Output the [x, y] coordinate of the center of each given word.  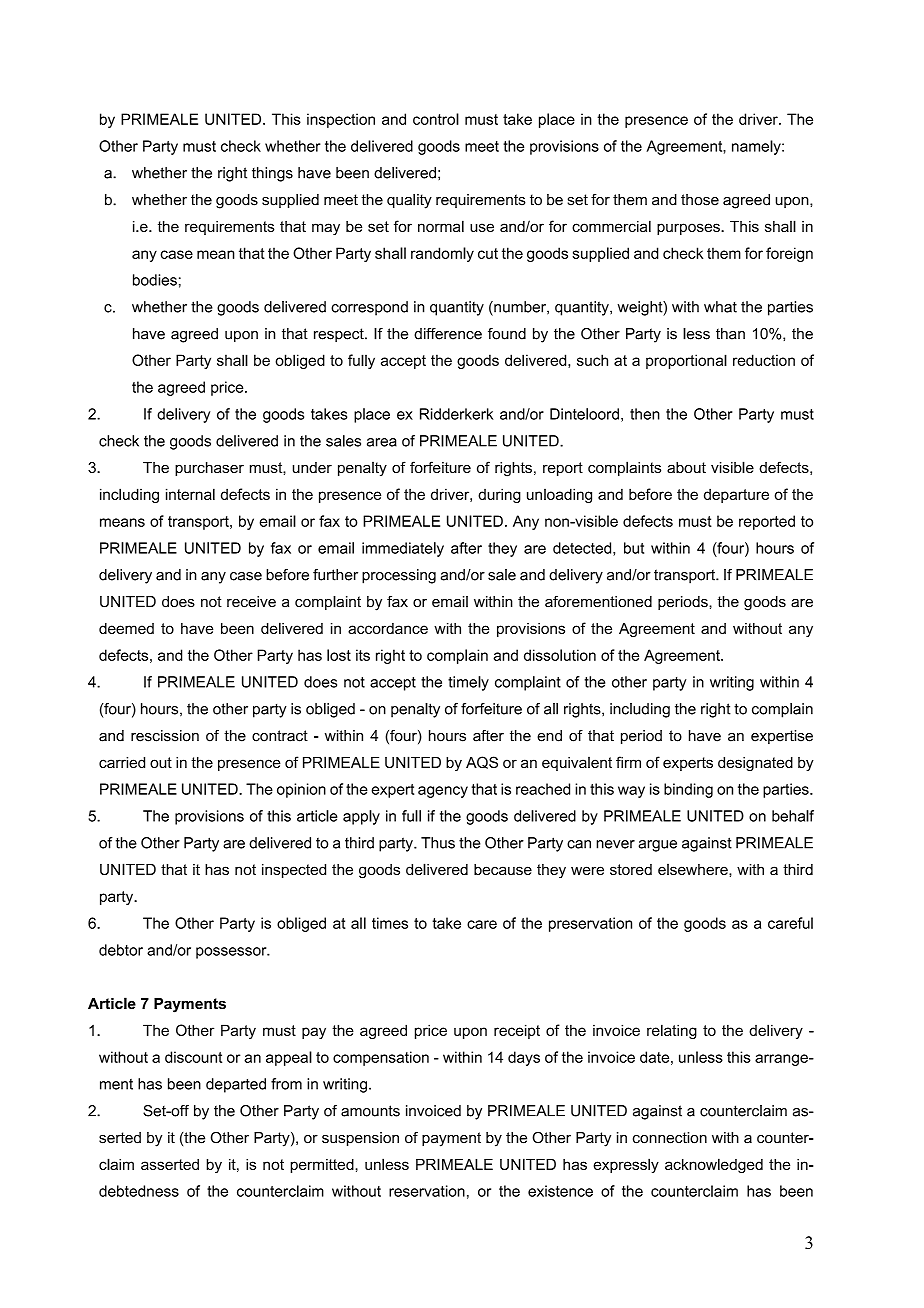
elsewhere [694, 869]
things [272, 174]
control [436, 119]
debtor [121, 950]
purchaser [209, 469]
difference [448, 334]
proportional [686, 361]
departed [236, 1085]
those [700, 200]
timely [468, 683]
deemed [126, 628]
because [503, 869]
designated [755, 764]
